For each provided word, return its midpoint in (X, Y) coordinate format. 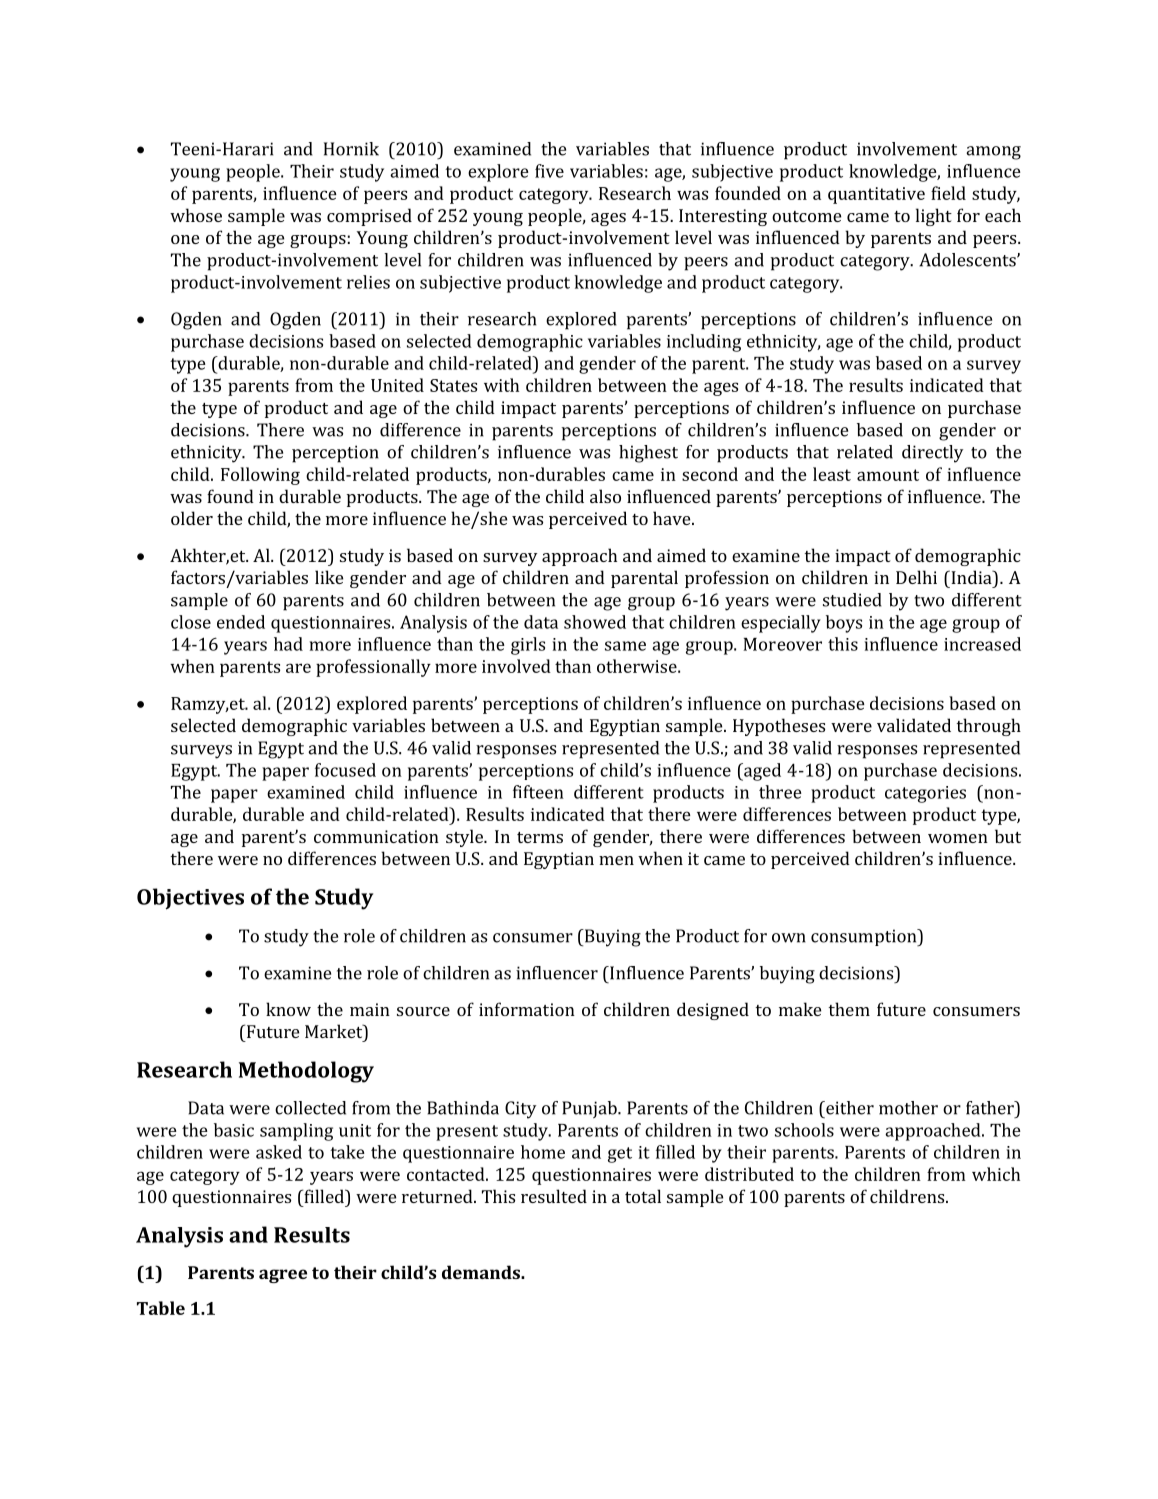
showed (595, 622)
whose (196, 215)
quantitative (876, 195)
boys (844, 624)
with (501, 385)
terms (540, 837)
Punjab (590, 1109)
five (549, 171)
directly (932, 454)
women (958, 838)
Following (260, 476)
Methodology (306, 1072)
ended (241, 622)
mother (908, 1108)
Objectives (190, 899)
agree (283, 1276)
